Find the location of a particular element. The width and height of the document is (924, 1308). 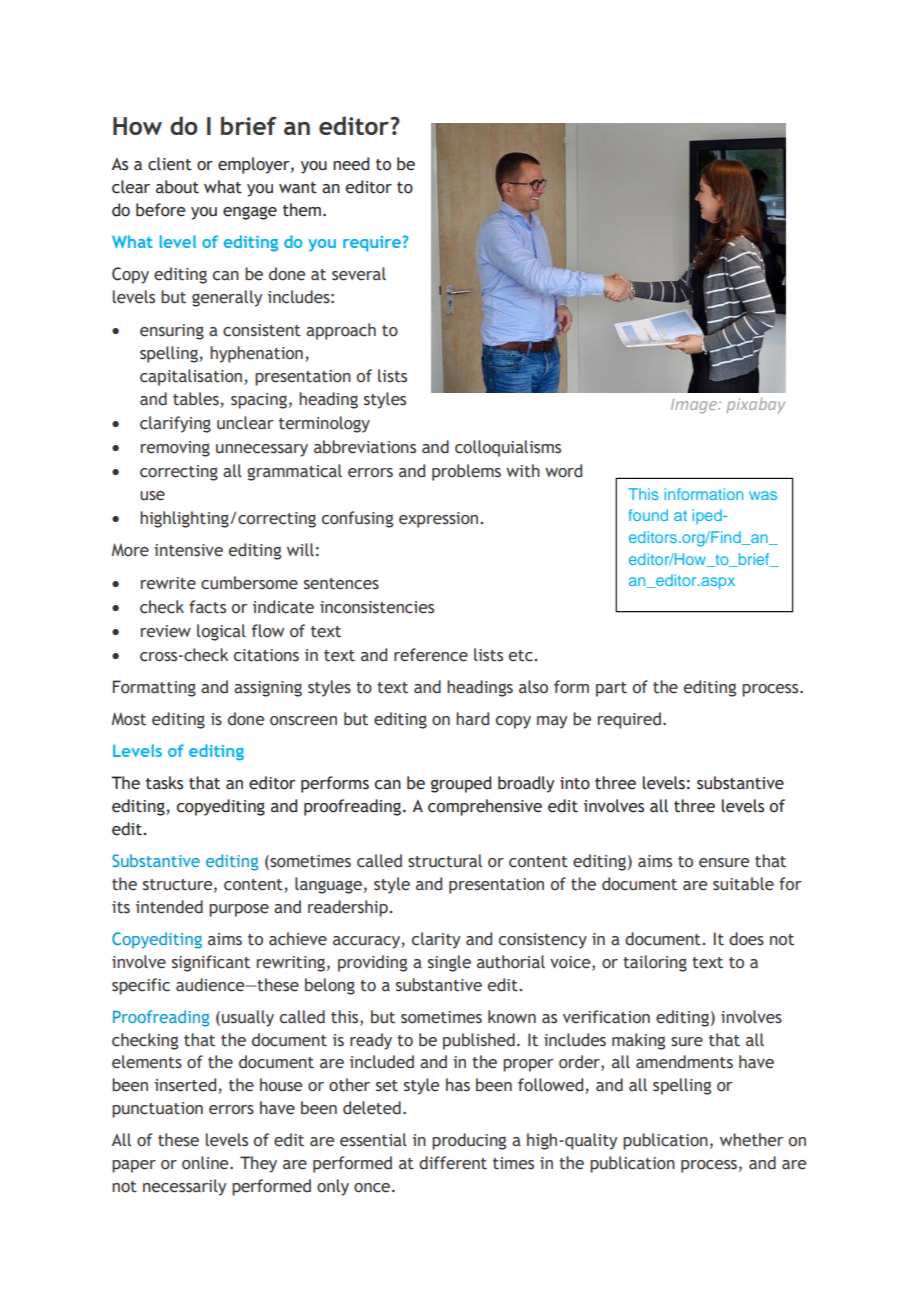

logical is located at coordinates (221, 632).
